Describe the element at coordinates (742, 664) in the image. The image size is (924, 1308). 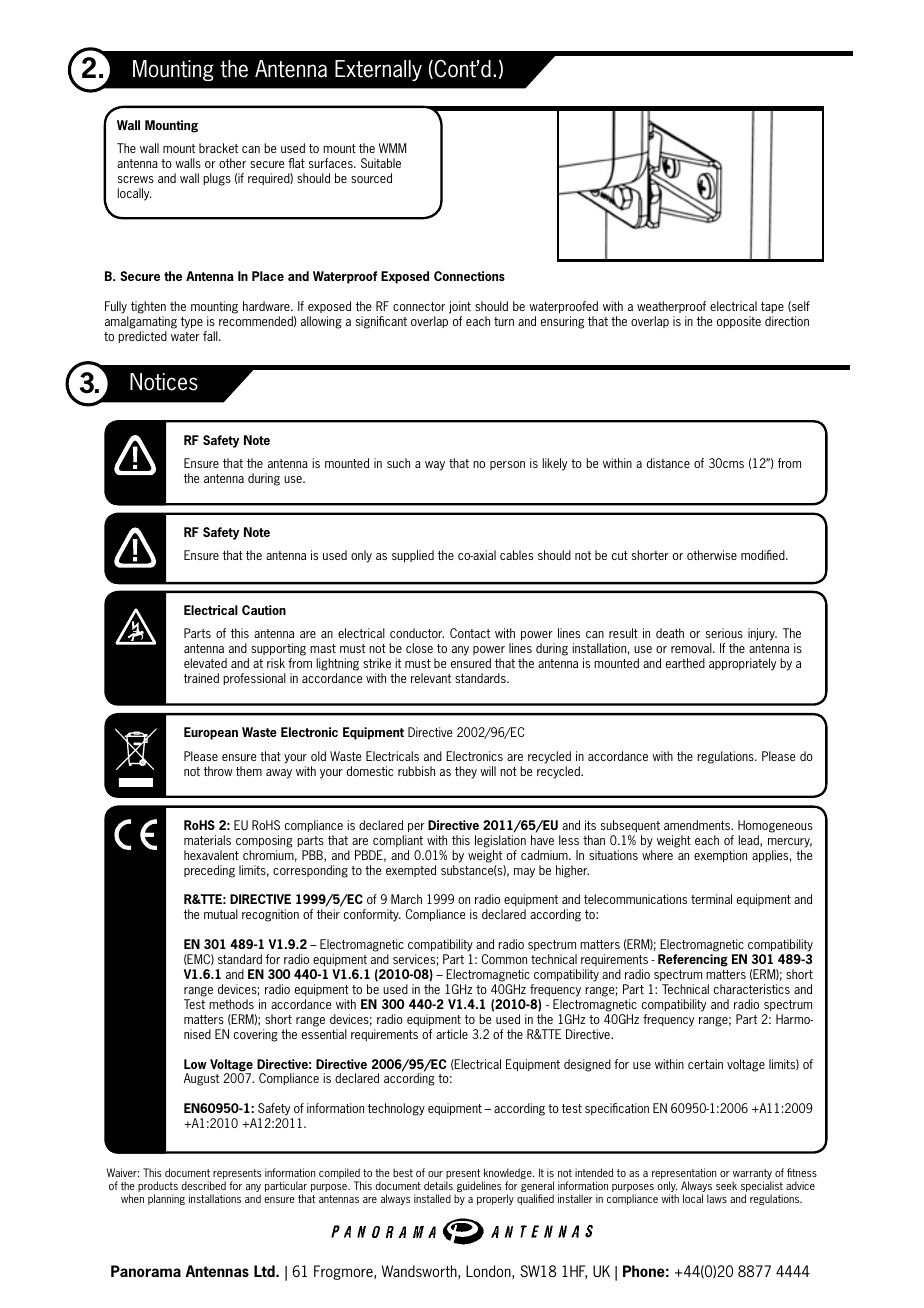
I see `appropriately` at that location.
